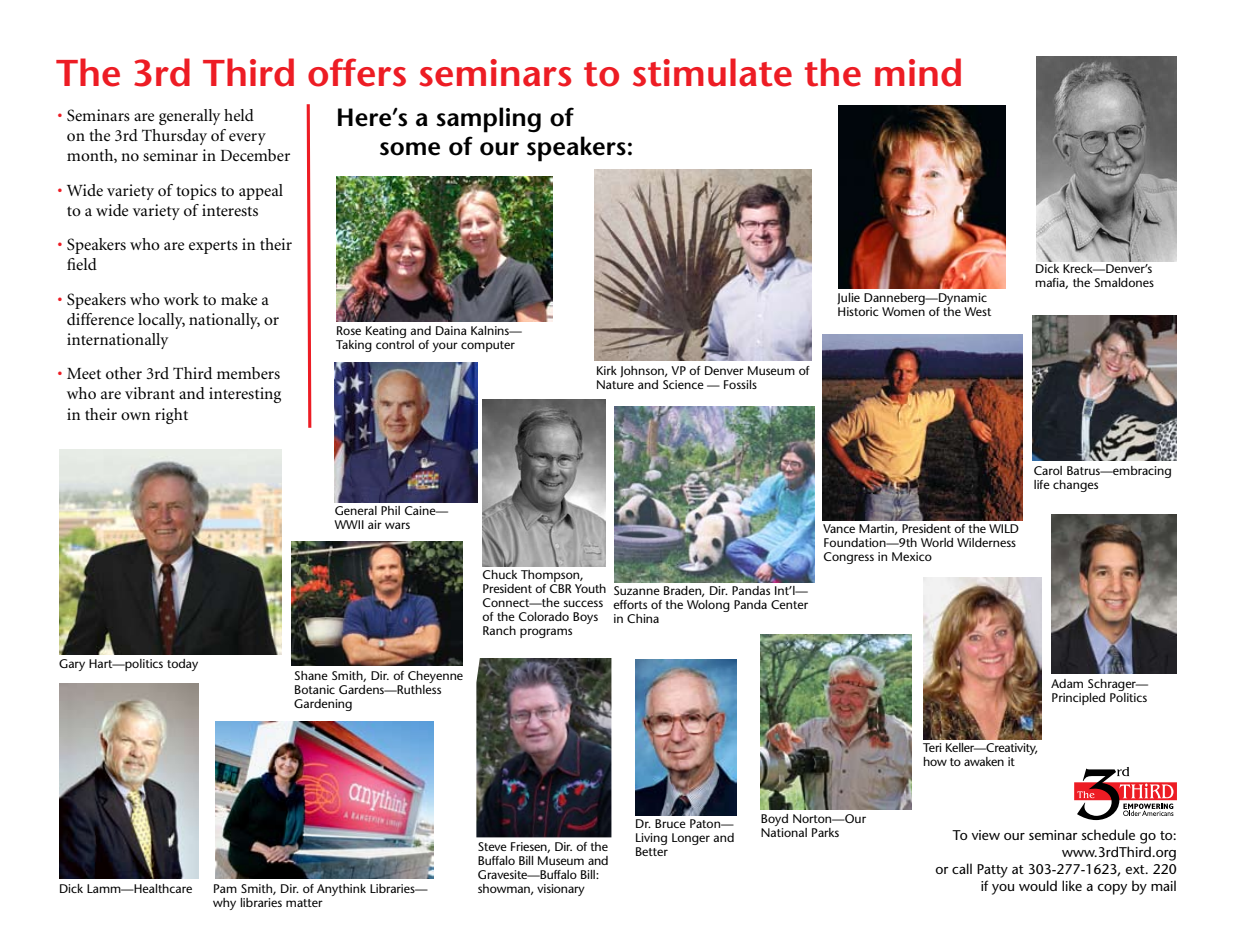 The width and height of the page is (1233, 952). What do you see at coordinates (488, 346) in the page?
I see `computer` at bounding box center [488, 346].
